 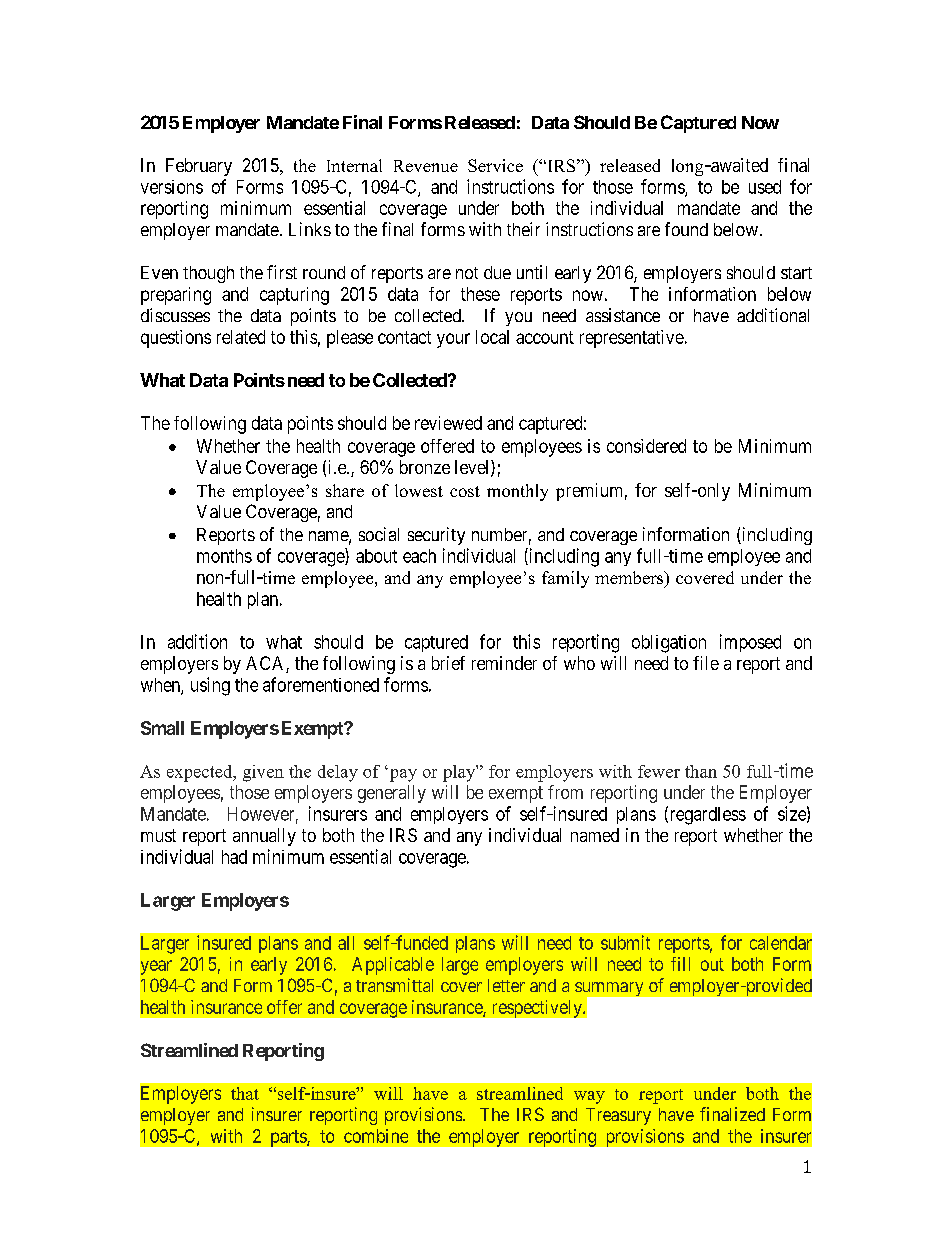 I want to click on February, so click(x=199, y=167).
